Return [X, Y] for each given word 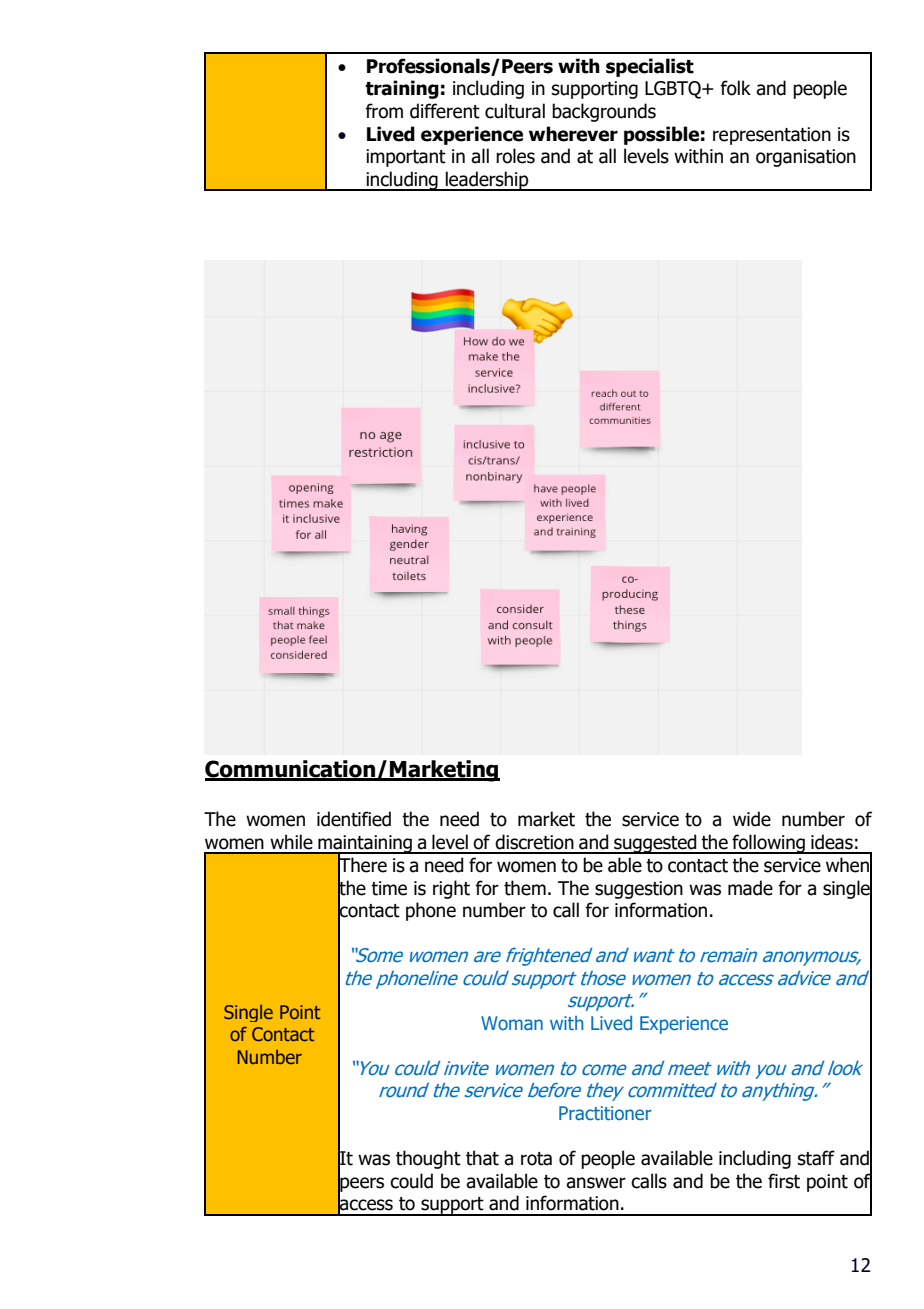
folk [735, 88]
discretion [534, 842]
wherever [573, 134]
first [784, 1181]
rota [536, 1159]
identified [354, 819]
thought [428, 1159]
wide [752, 819]
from [384, 111]
